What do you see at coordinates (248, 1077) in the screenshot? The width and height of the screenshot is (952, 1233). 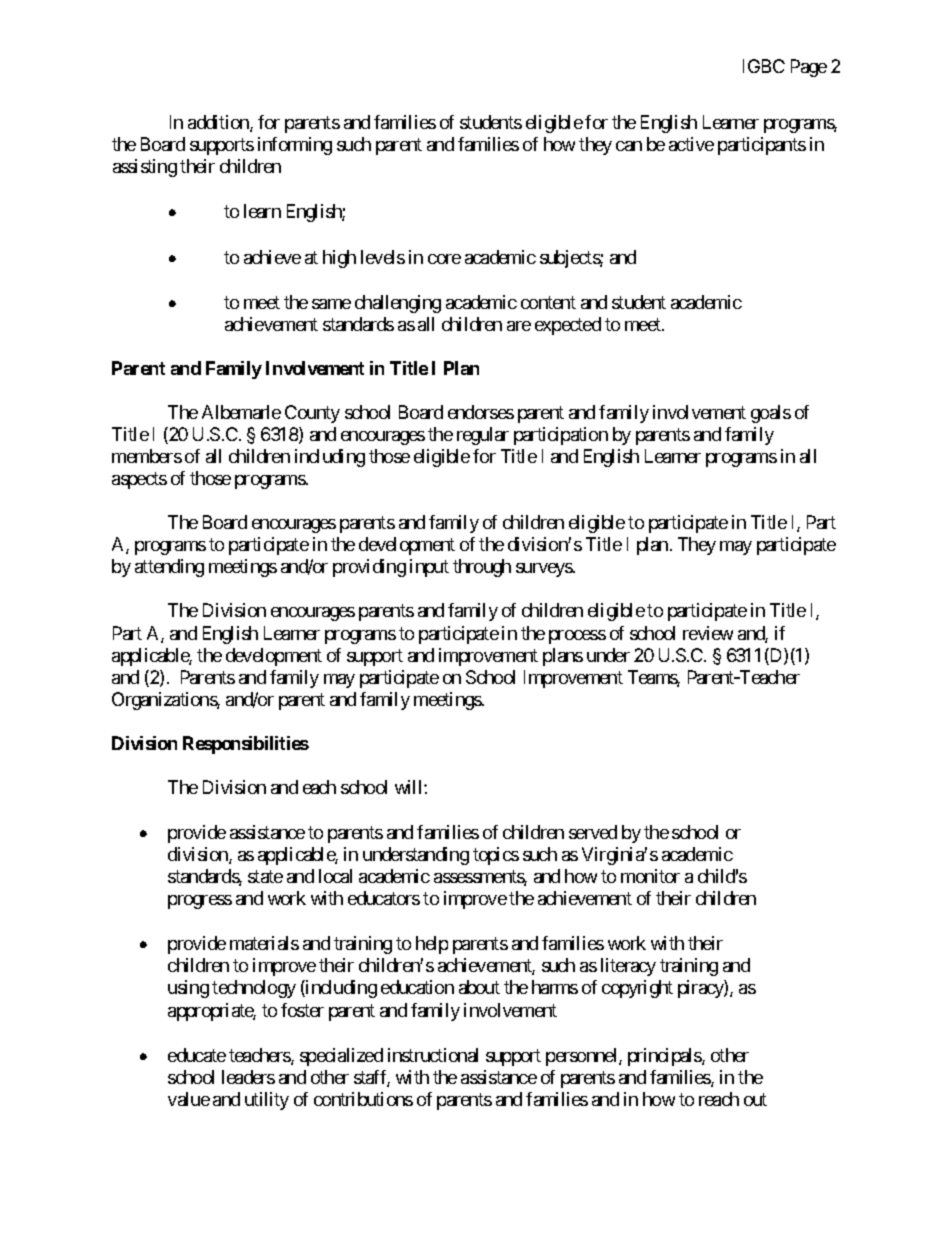 I see `leaders` at bounding box center [248, 1077].
